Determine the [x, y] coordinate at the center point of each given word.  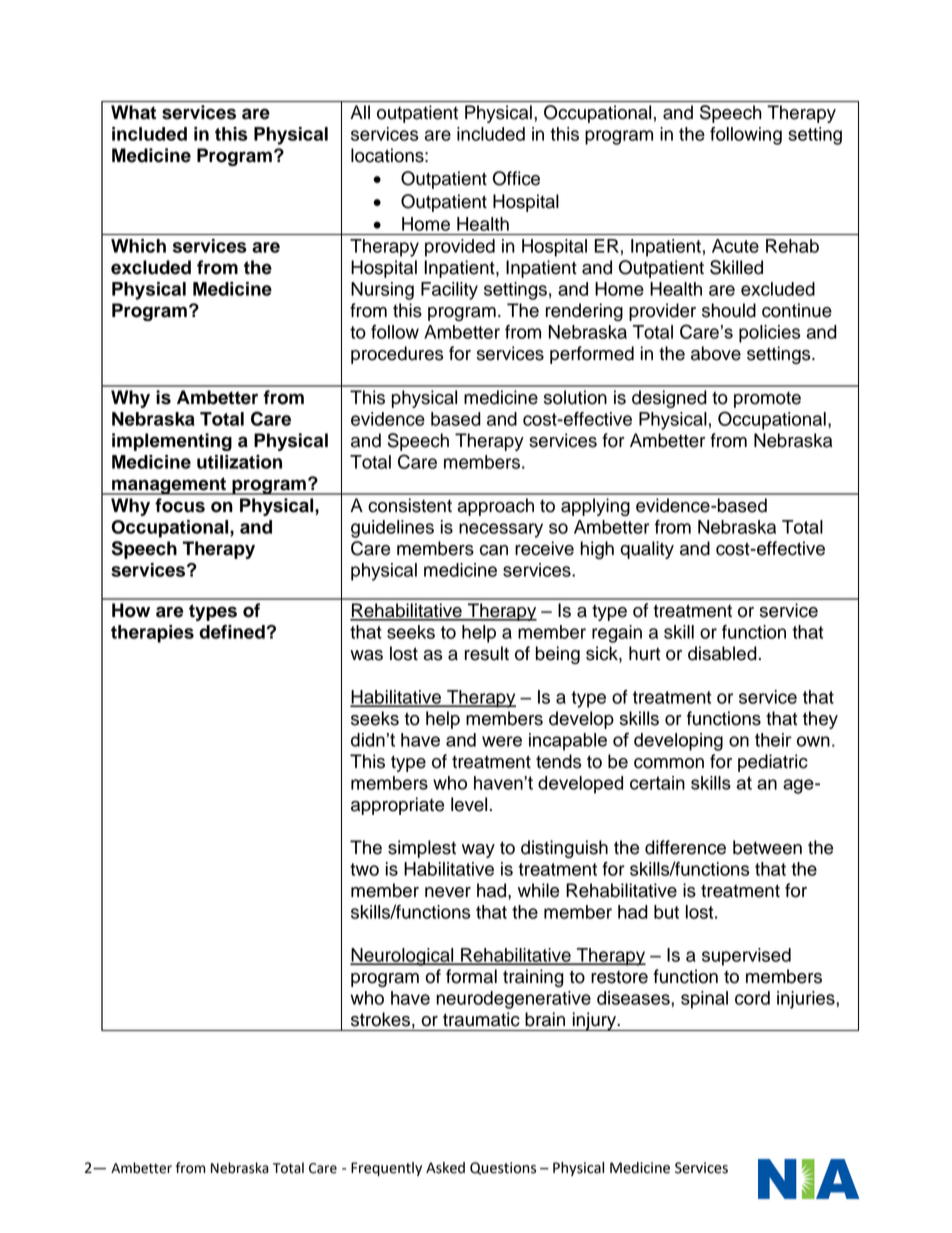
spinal [704, 1000]
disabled [722, 653]
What [133, 112]
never [448, 892]
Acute [735, 246]
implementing [172, 442]
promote [767, 400]
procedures [397, 355]
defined [232, 632]
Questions [503, 1168]
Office [516, 178]
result [487, 653]
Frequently [386, 1169]
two [364, 869]
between [767, 847]
